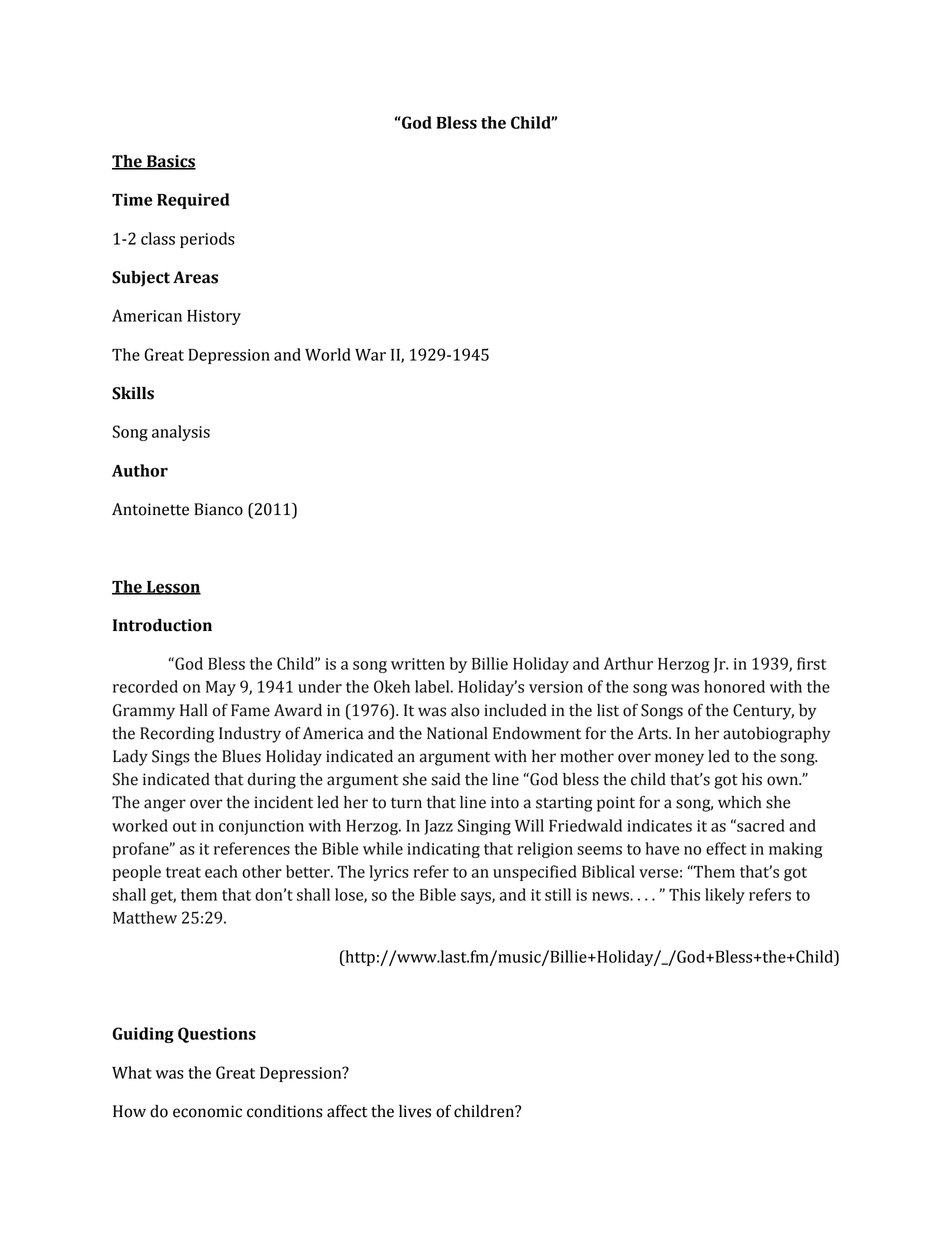 The image size is (952, 1233). I want to click on lives, so click(415, 1111).
